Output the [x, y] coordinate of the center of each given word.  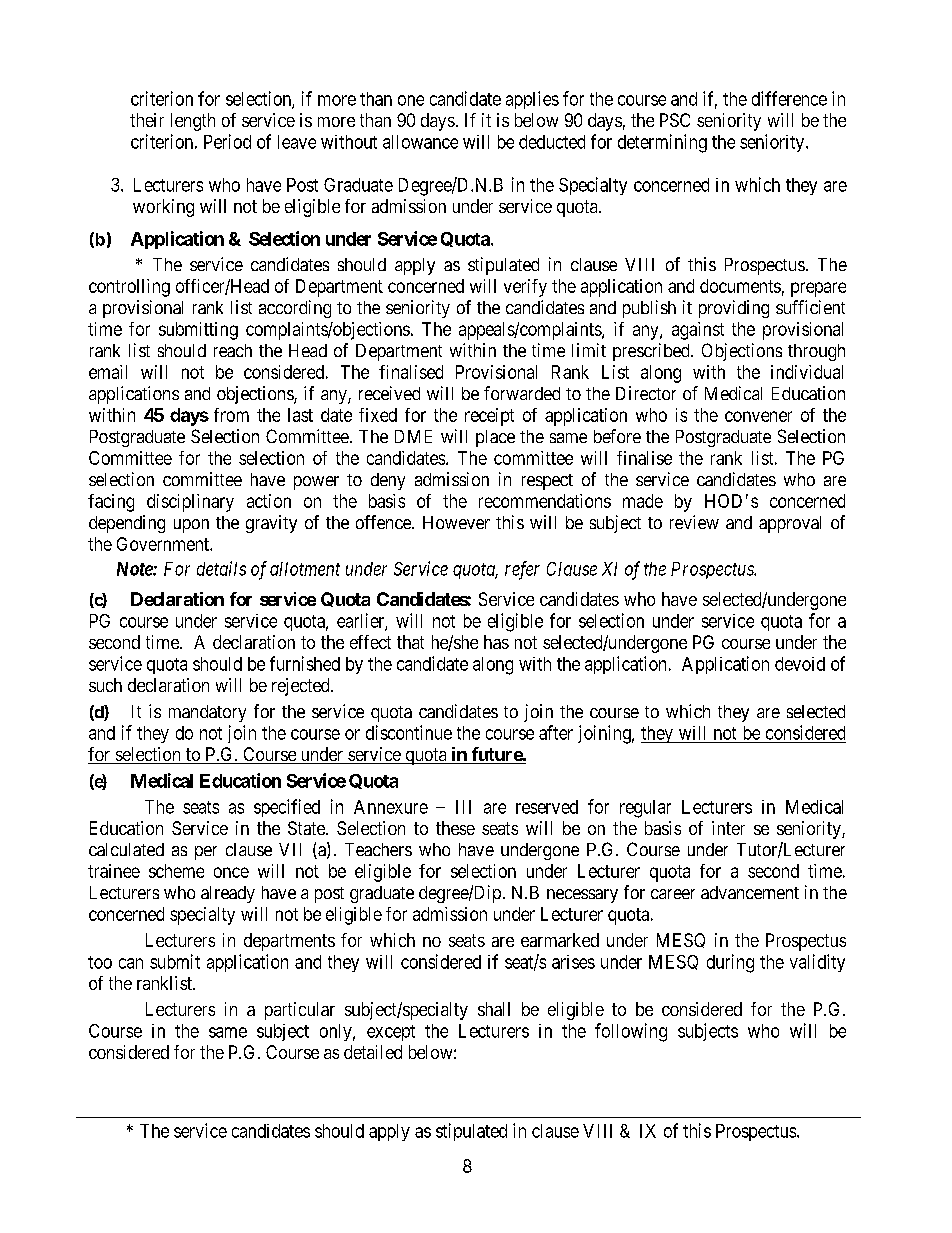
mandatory [207, 713]
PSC [675, 120]
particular [300, 1011]
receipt [489, 417]
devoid [800, 664]
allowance [420, 142]
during [730, 963]
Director [646, 393]
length [193, 122]
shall [494, 1009]
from [231, 415]
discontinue [409, 732]
